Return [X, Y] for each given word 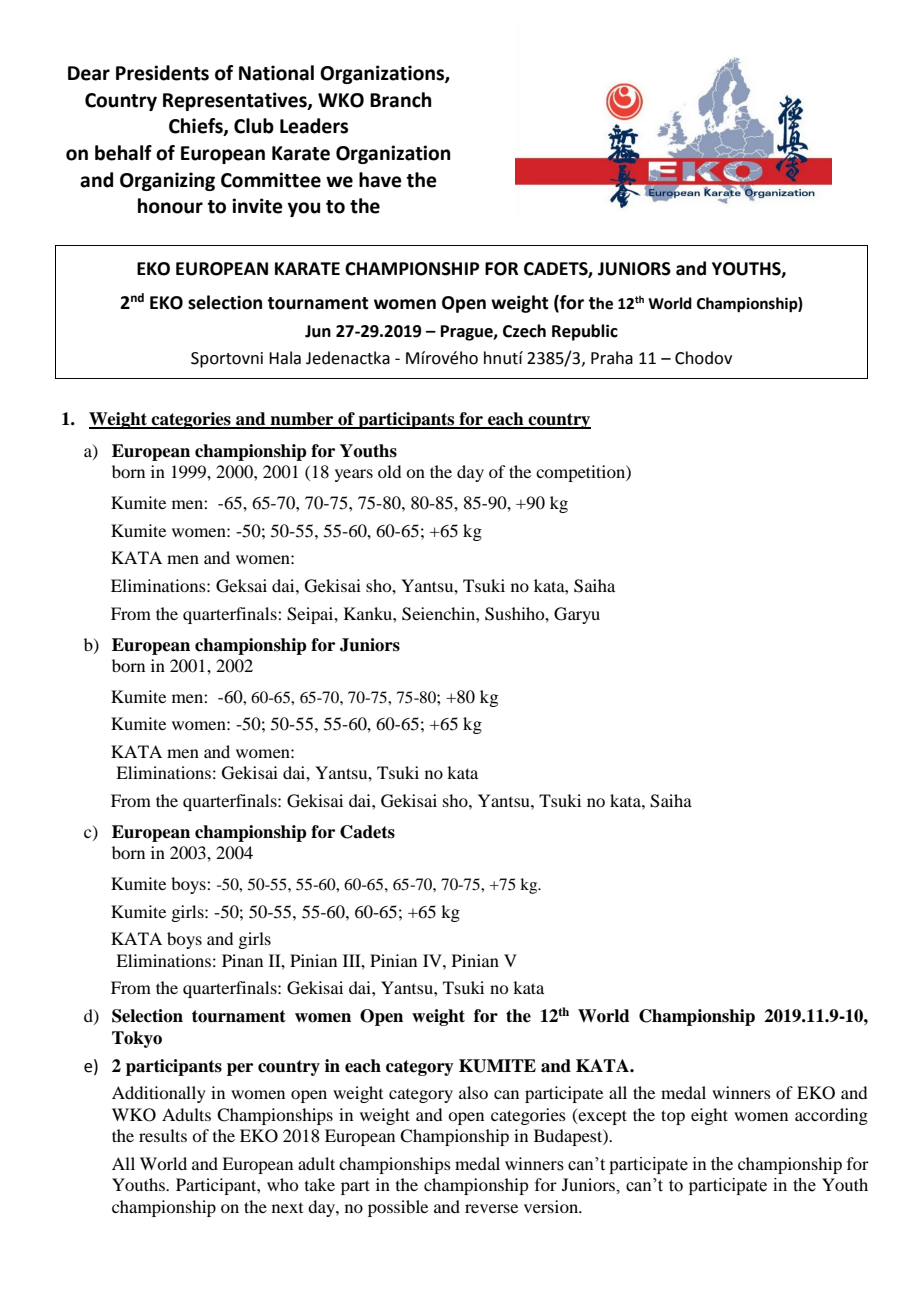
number [302, 420]
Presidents [162, 73]
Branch [401, 100]
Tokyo [137, 1039]
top [673, 1117]
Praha [612, 358]
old [389, 471]
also [473, 1092]
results [163, 1135]
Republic [585, 332]
